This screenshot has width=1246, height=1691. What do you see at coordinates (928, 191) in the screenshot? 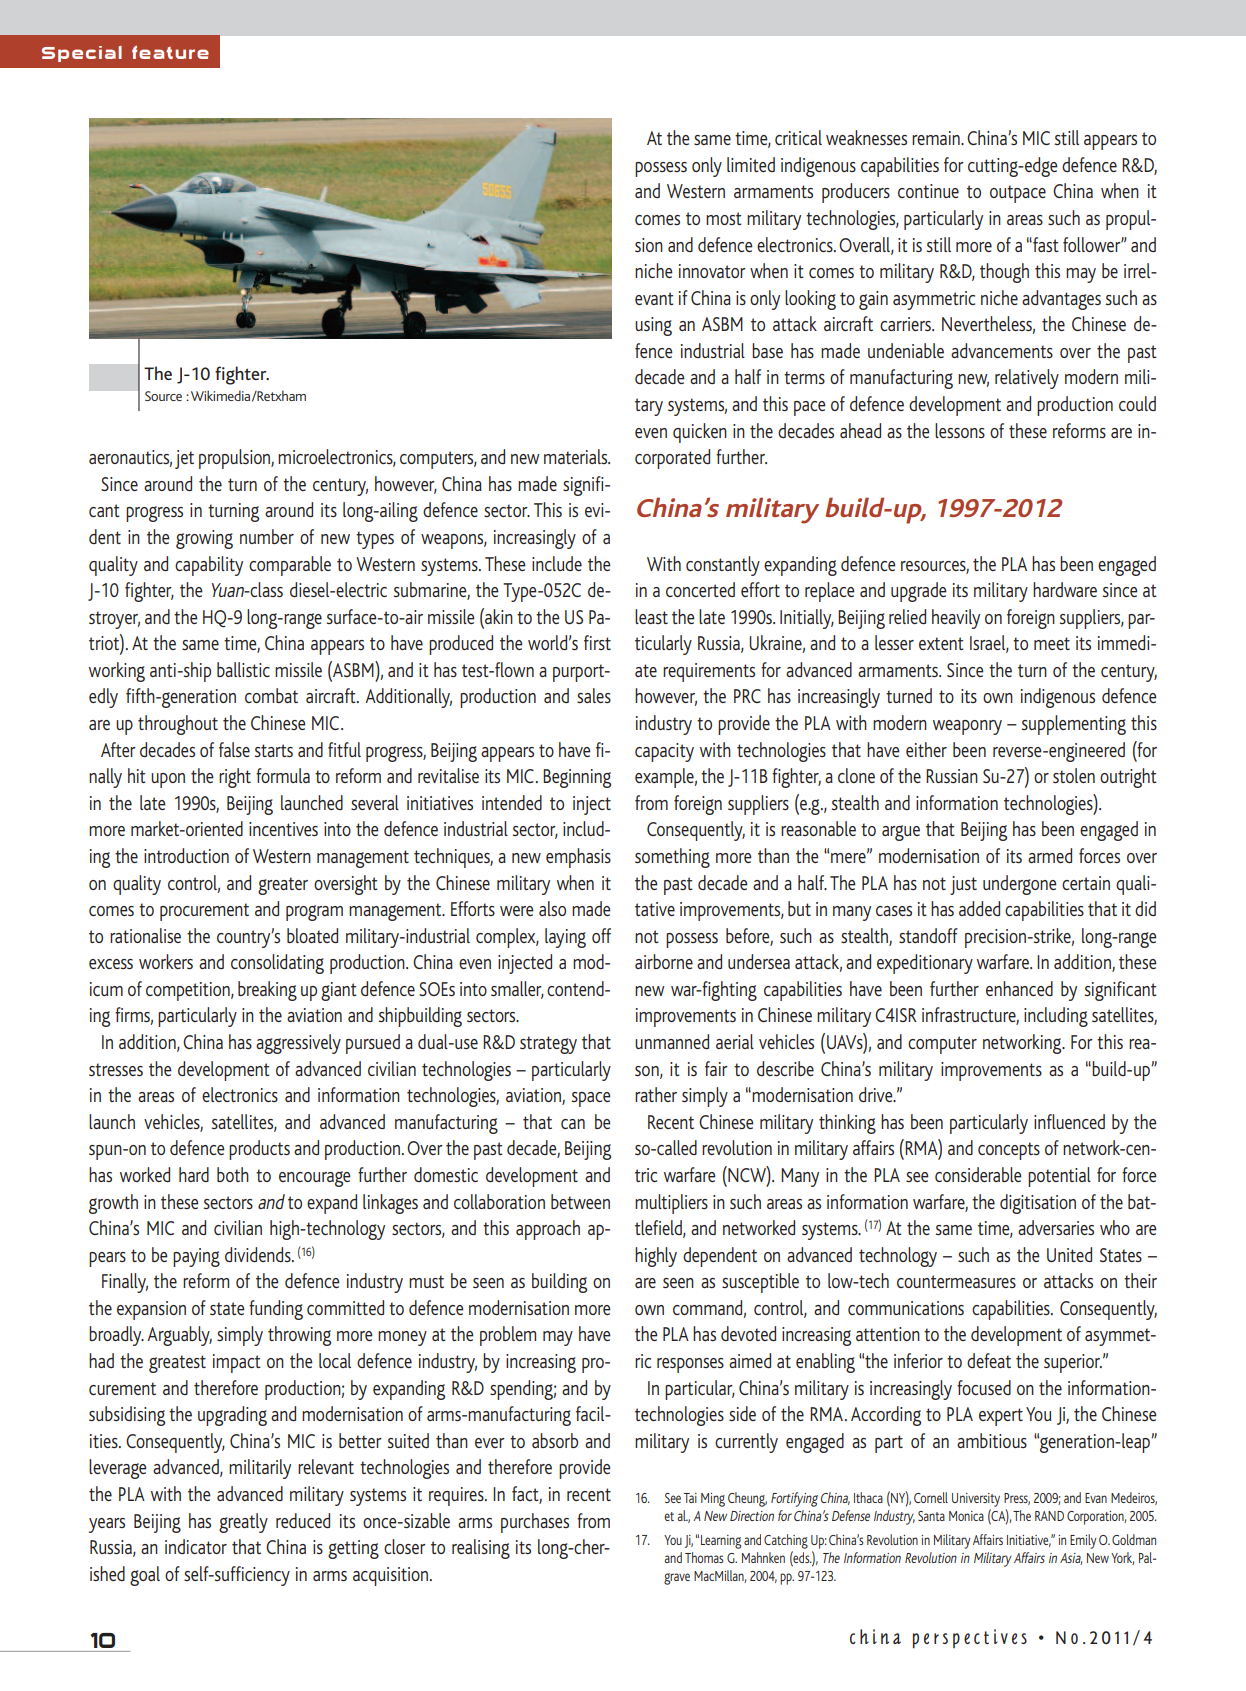
I see `continue` at bounding box center [928, 191].
